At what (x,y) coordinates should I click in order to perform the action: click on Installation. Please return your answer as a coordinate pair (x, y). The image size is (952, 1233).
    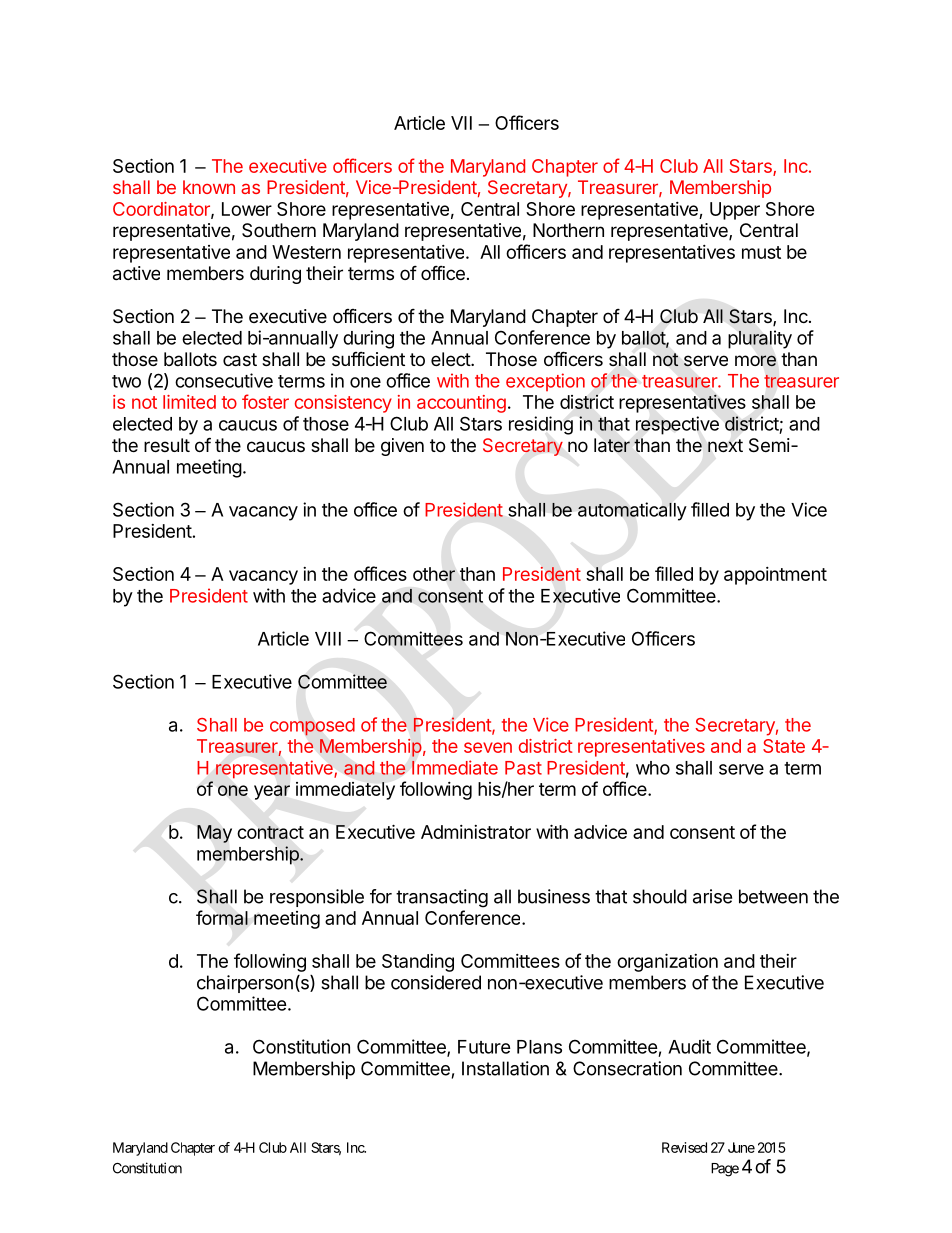
    Looking at the image, I should click on (505, 1068).
